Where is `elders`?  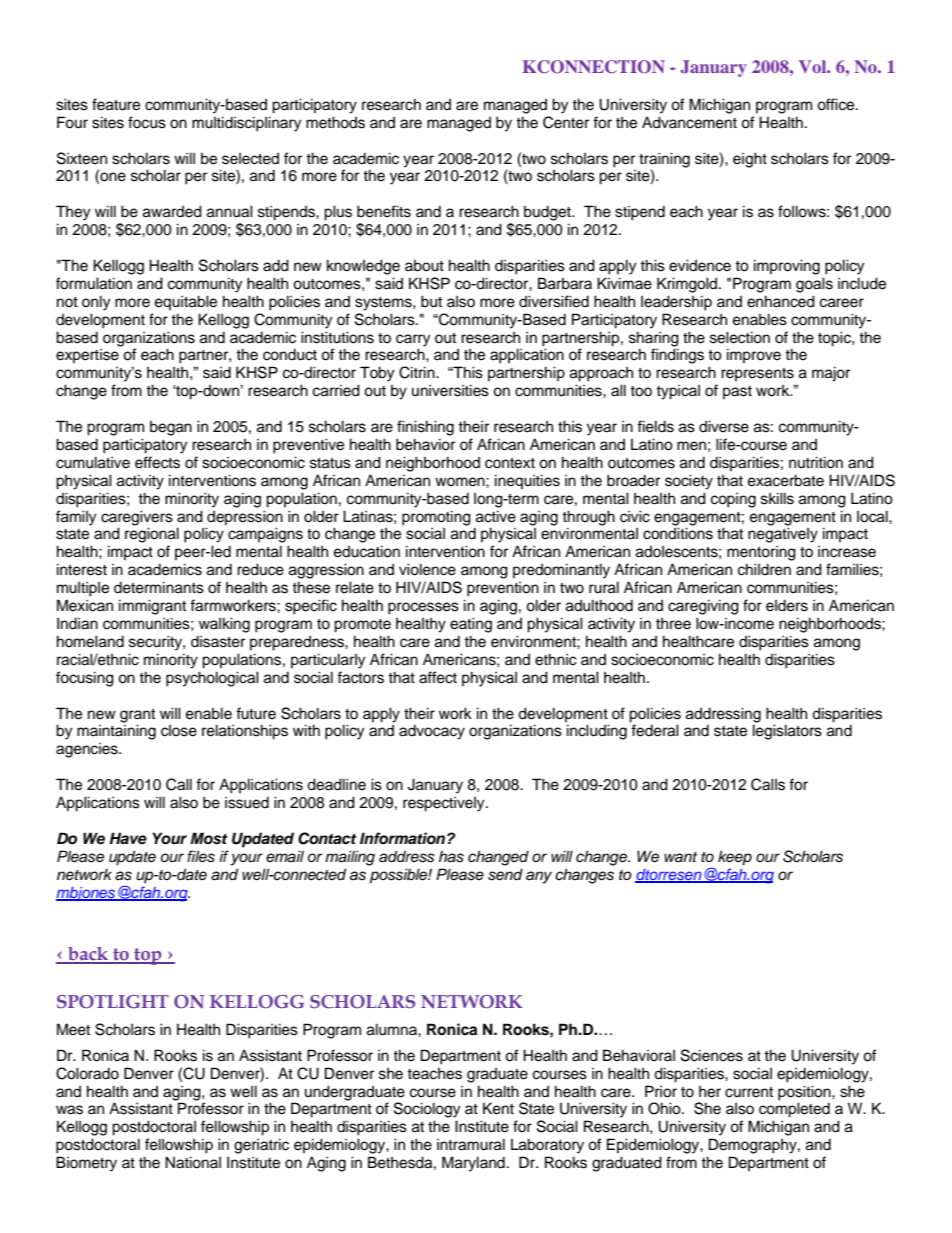
elders is located at coordinates (787, 606).
